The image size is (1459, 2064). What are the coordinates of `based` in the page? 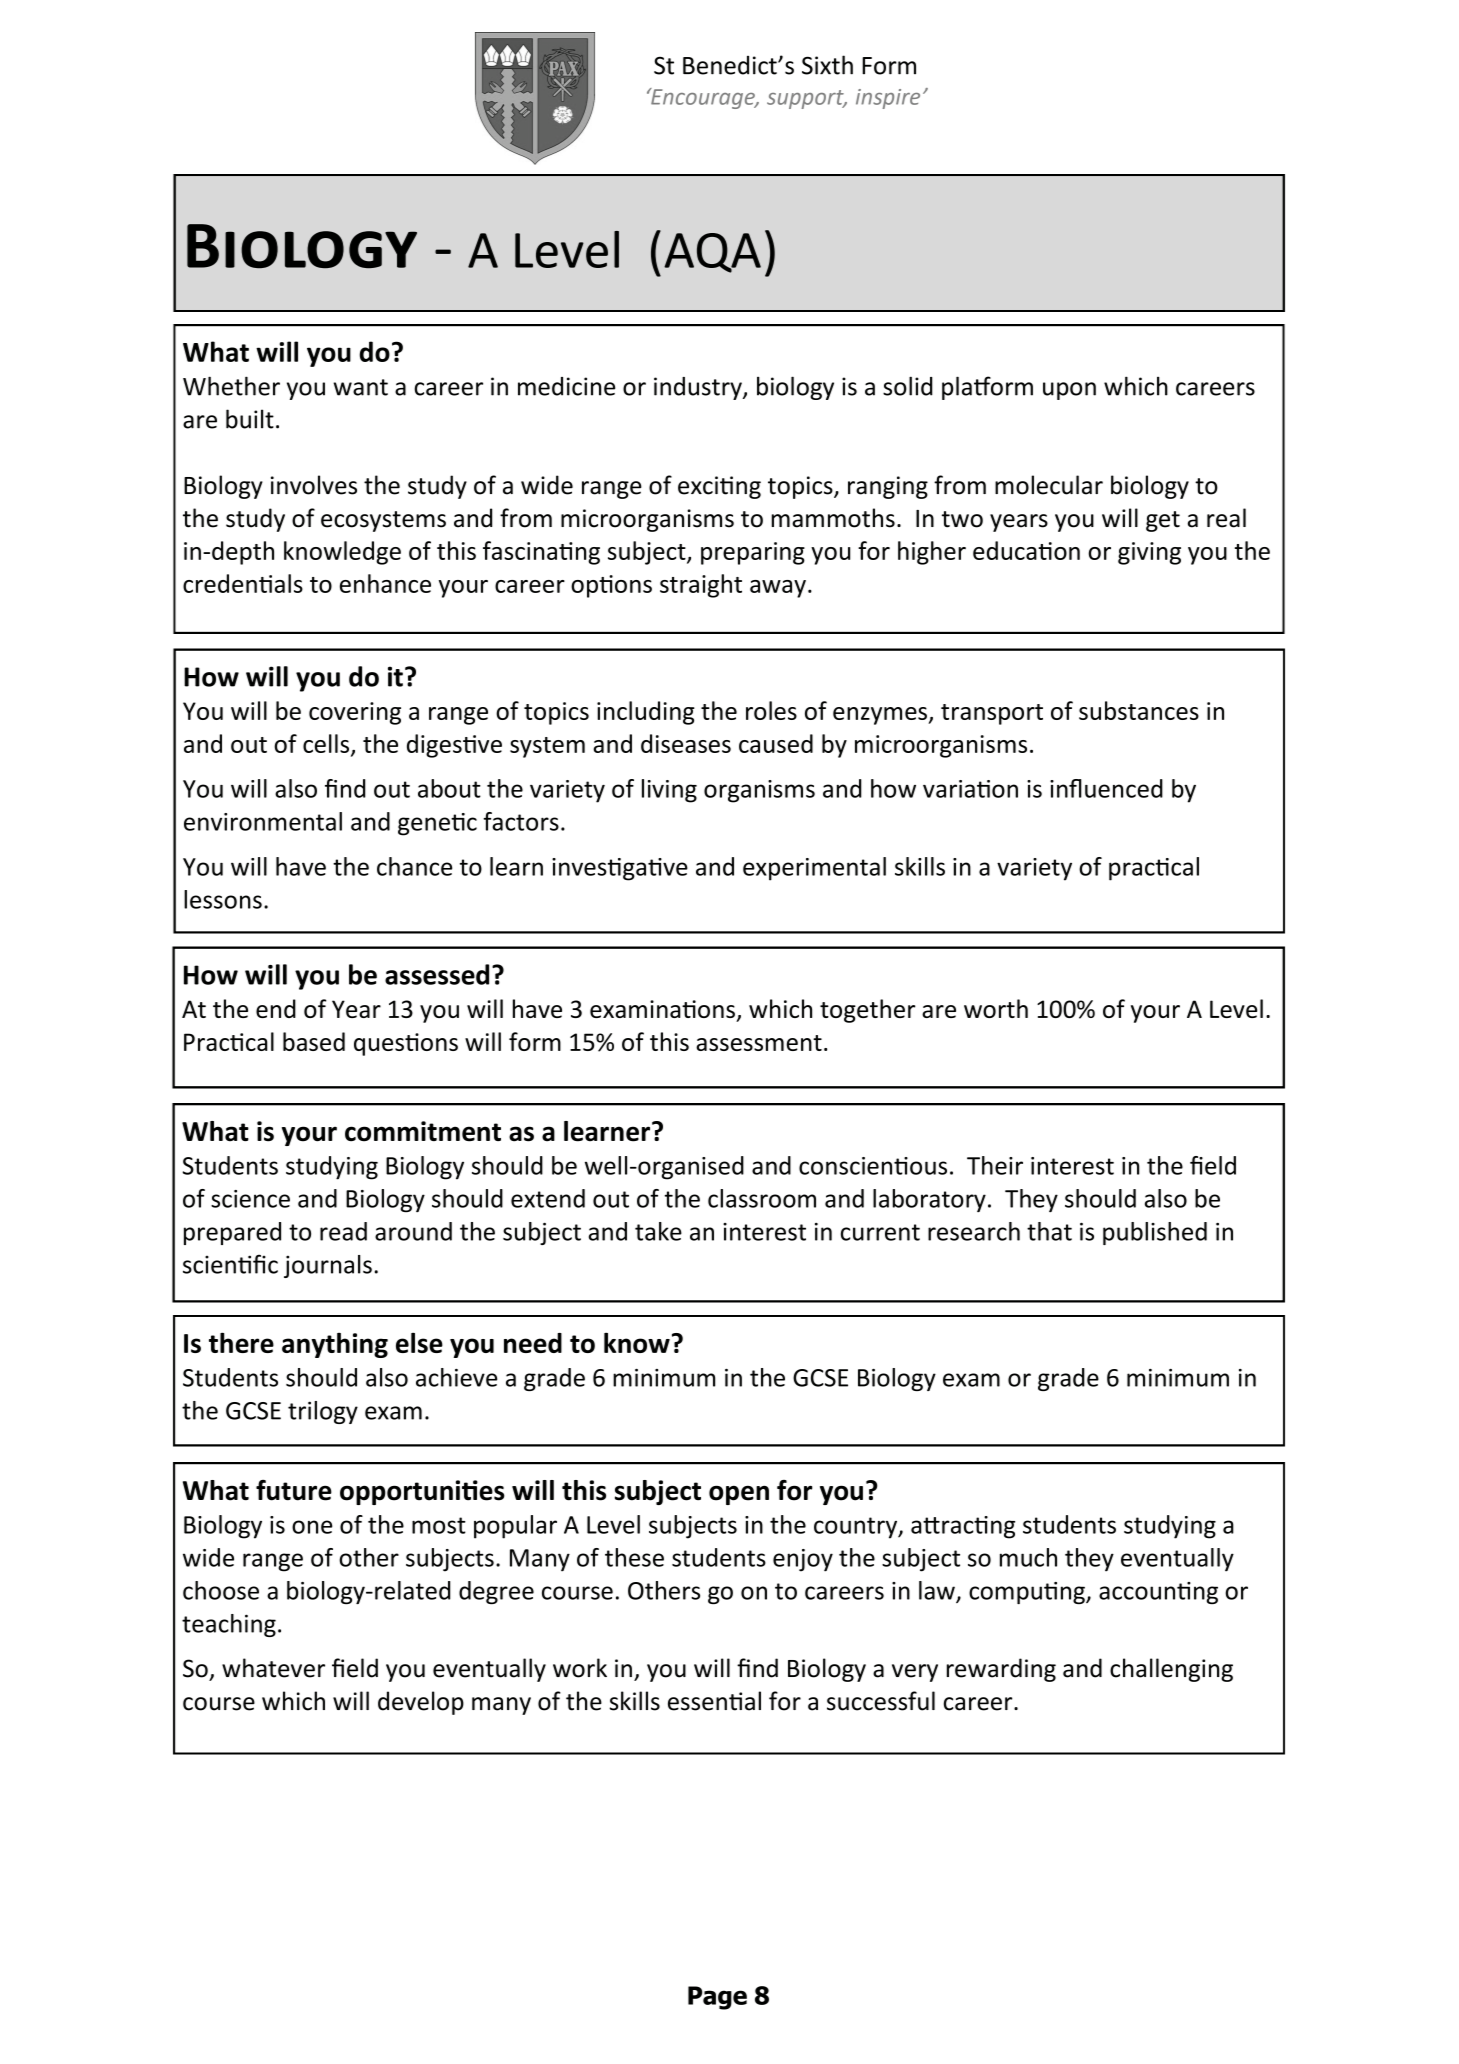 It's located at (314, 1041).
